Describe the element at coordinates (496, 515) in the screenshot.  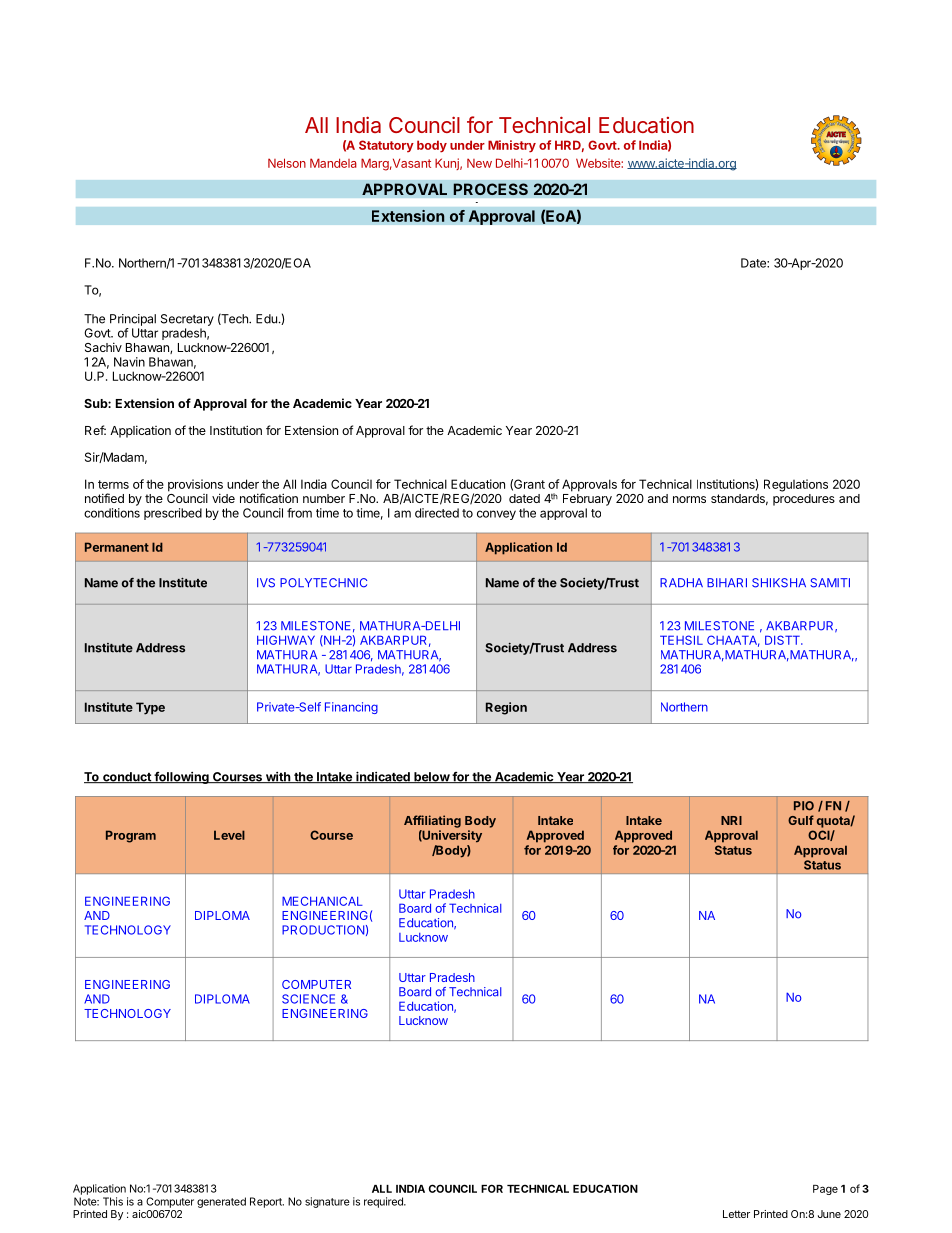
I see `convey` at that location.
